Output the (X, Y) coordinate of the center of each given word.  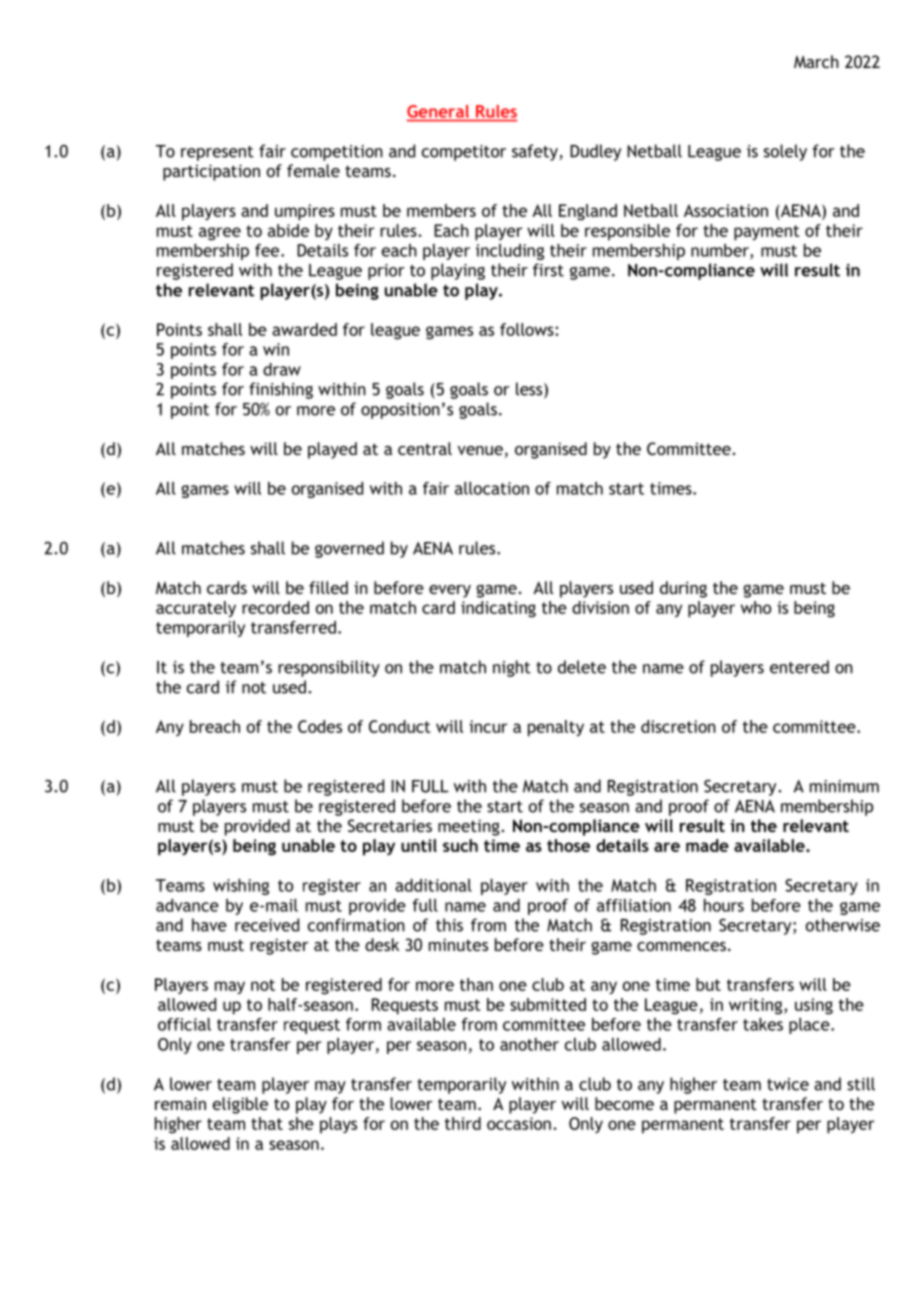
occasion (519, 1123)
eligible (240, 1105)
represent (217, 153)
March (816, 61)
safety (536, 152)
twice (788, 1084)
